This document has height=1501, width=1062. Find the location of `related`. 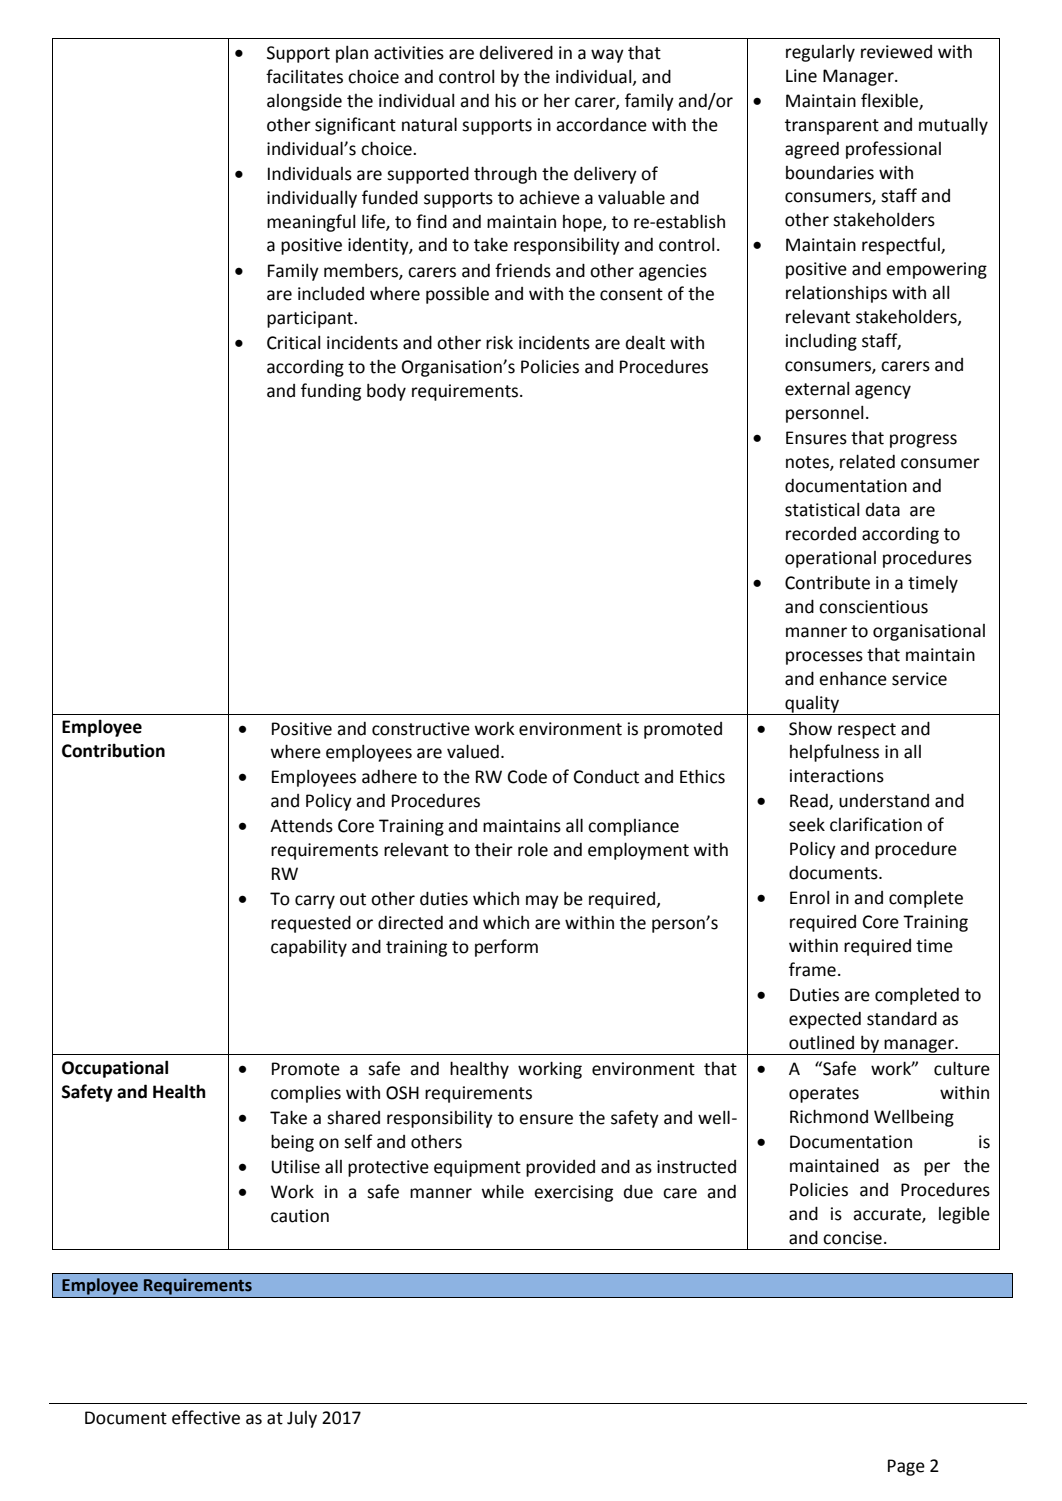

related is located at coordinates (867, 461).
